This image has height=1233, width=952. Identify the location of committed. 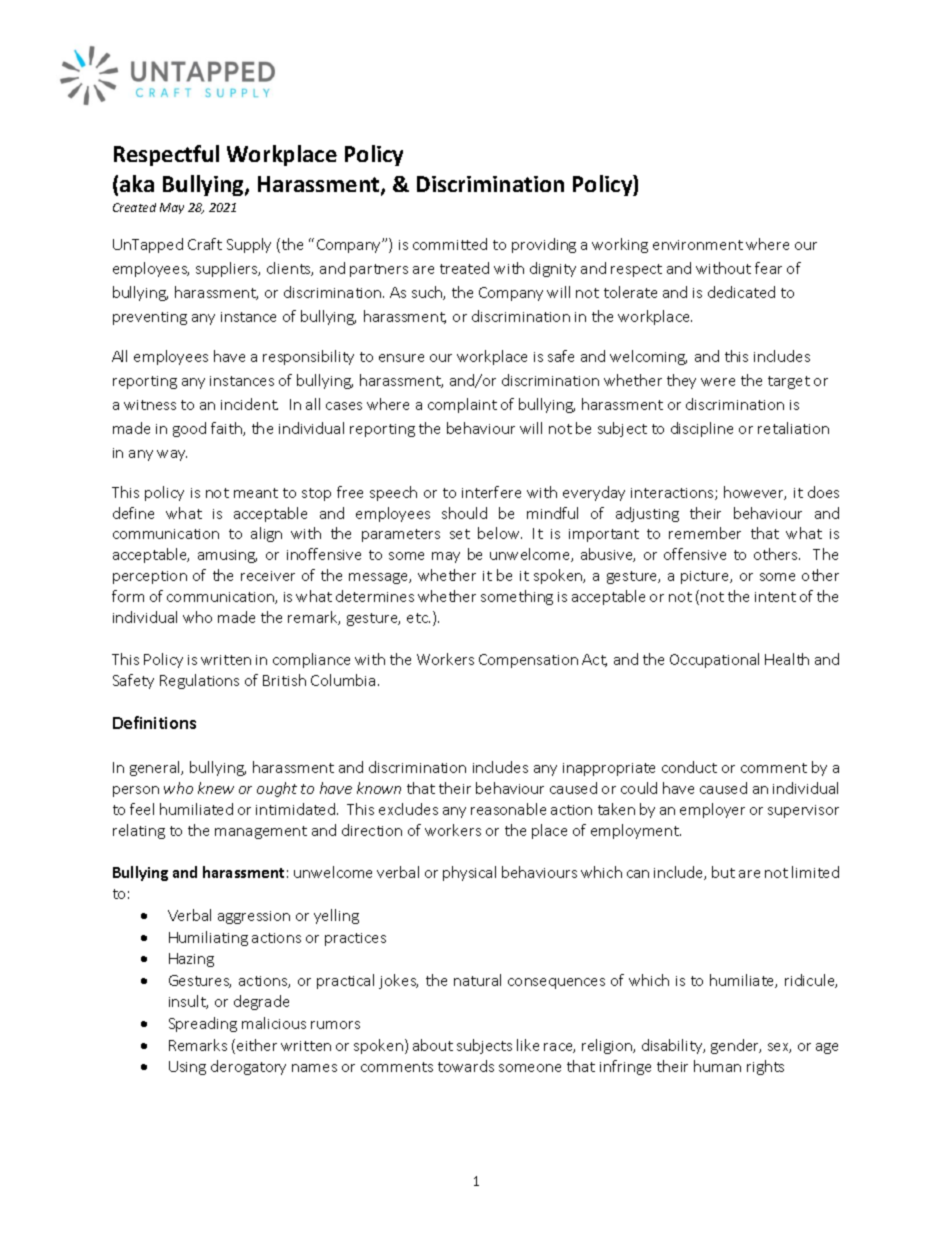
(450, 244).
